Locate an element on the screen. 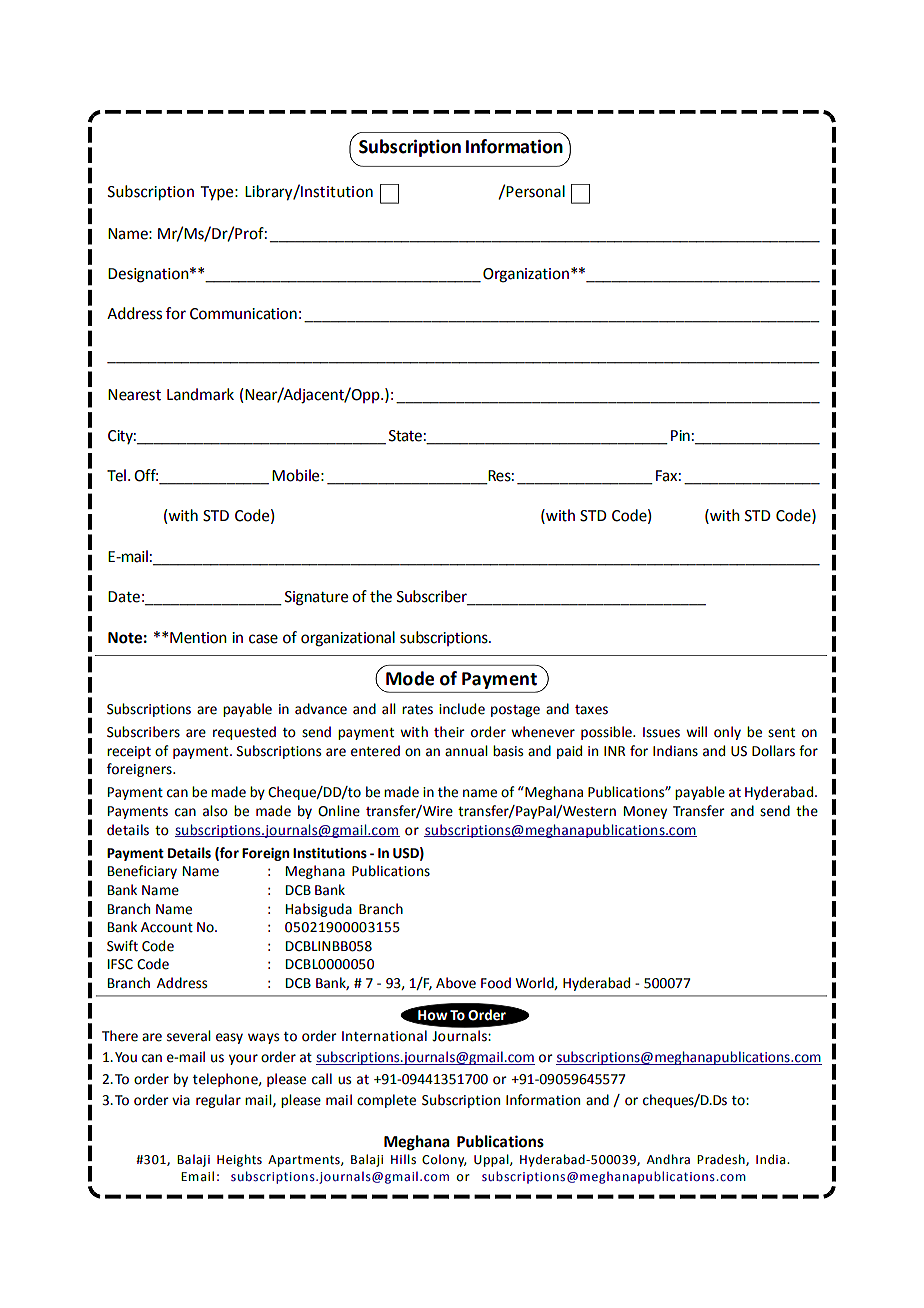 This screenshot has width=924, height=1308. Heights is located at coordinates (239, 1160).
